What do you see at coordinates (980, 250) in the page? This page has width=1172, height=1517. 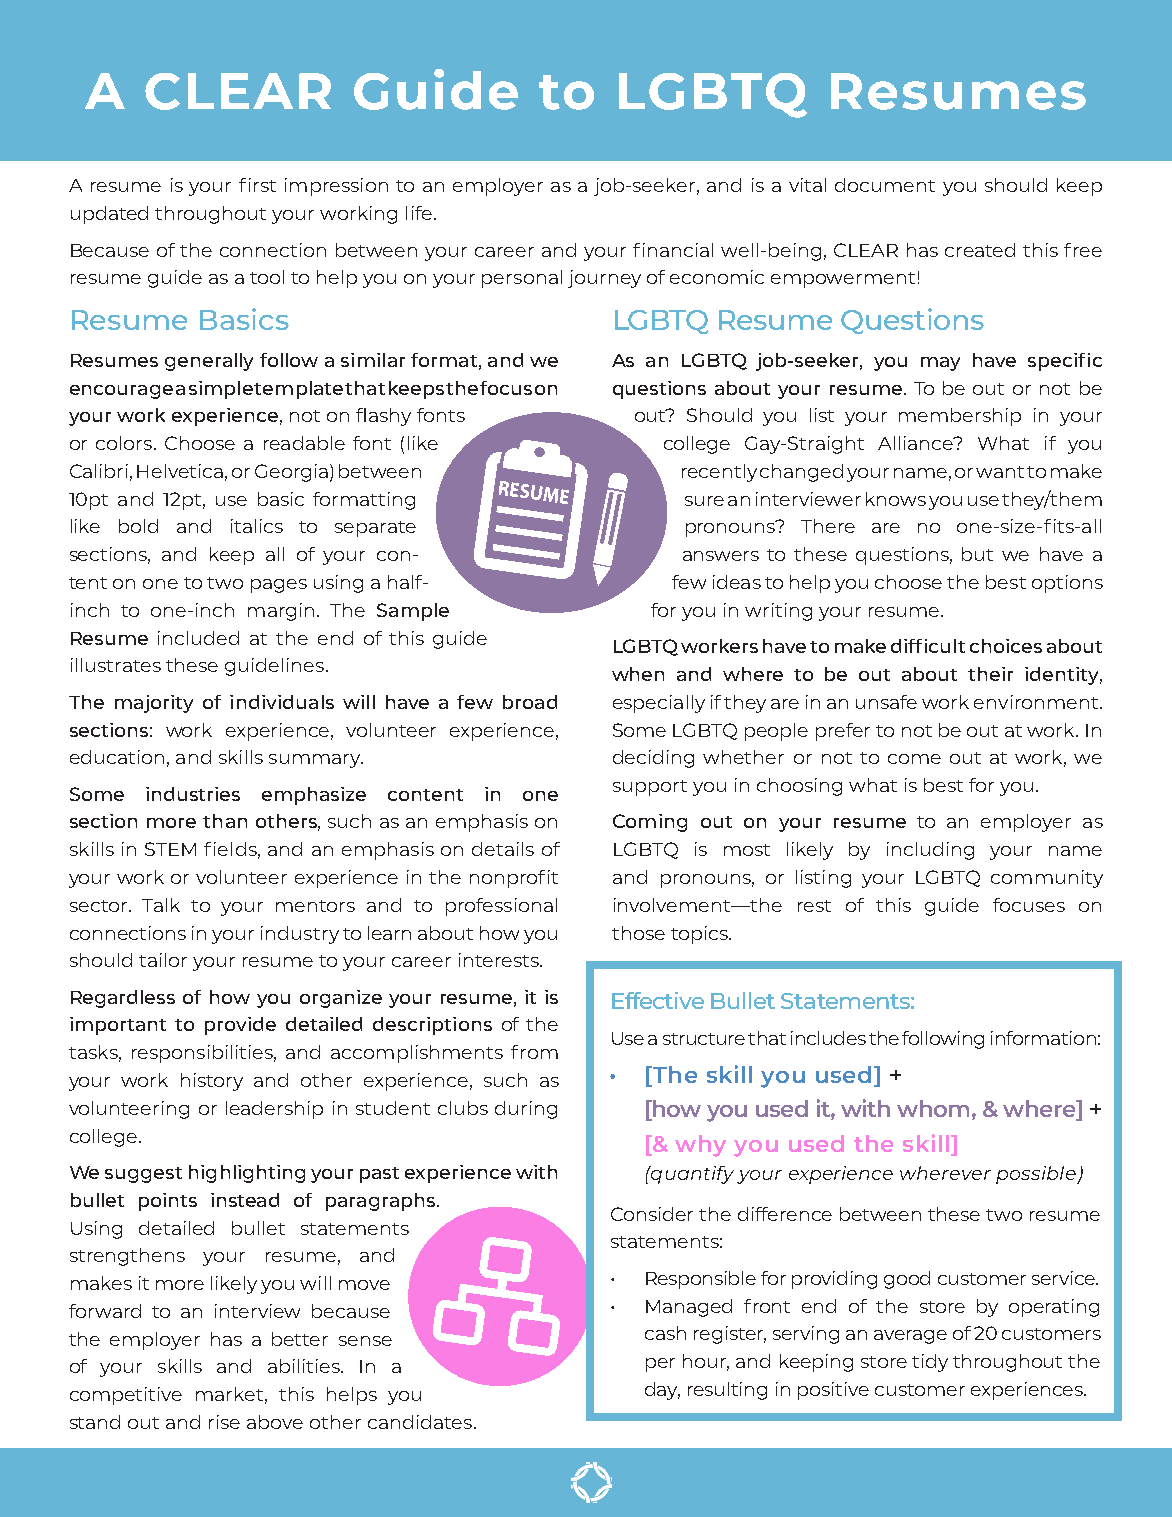 I see `created` at bounding box center [980, 250].
